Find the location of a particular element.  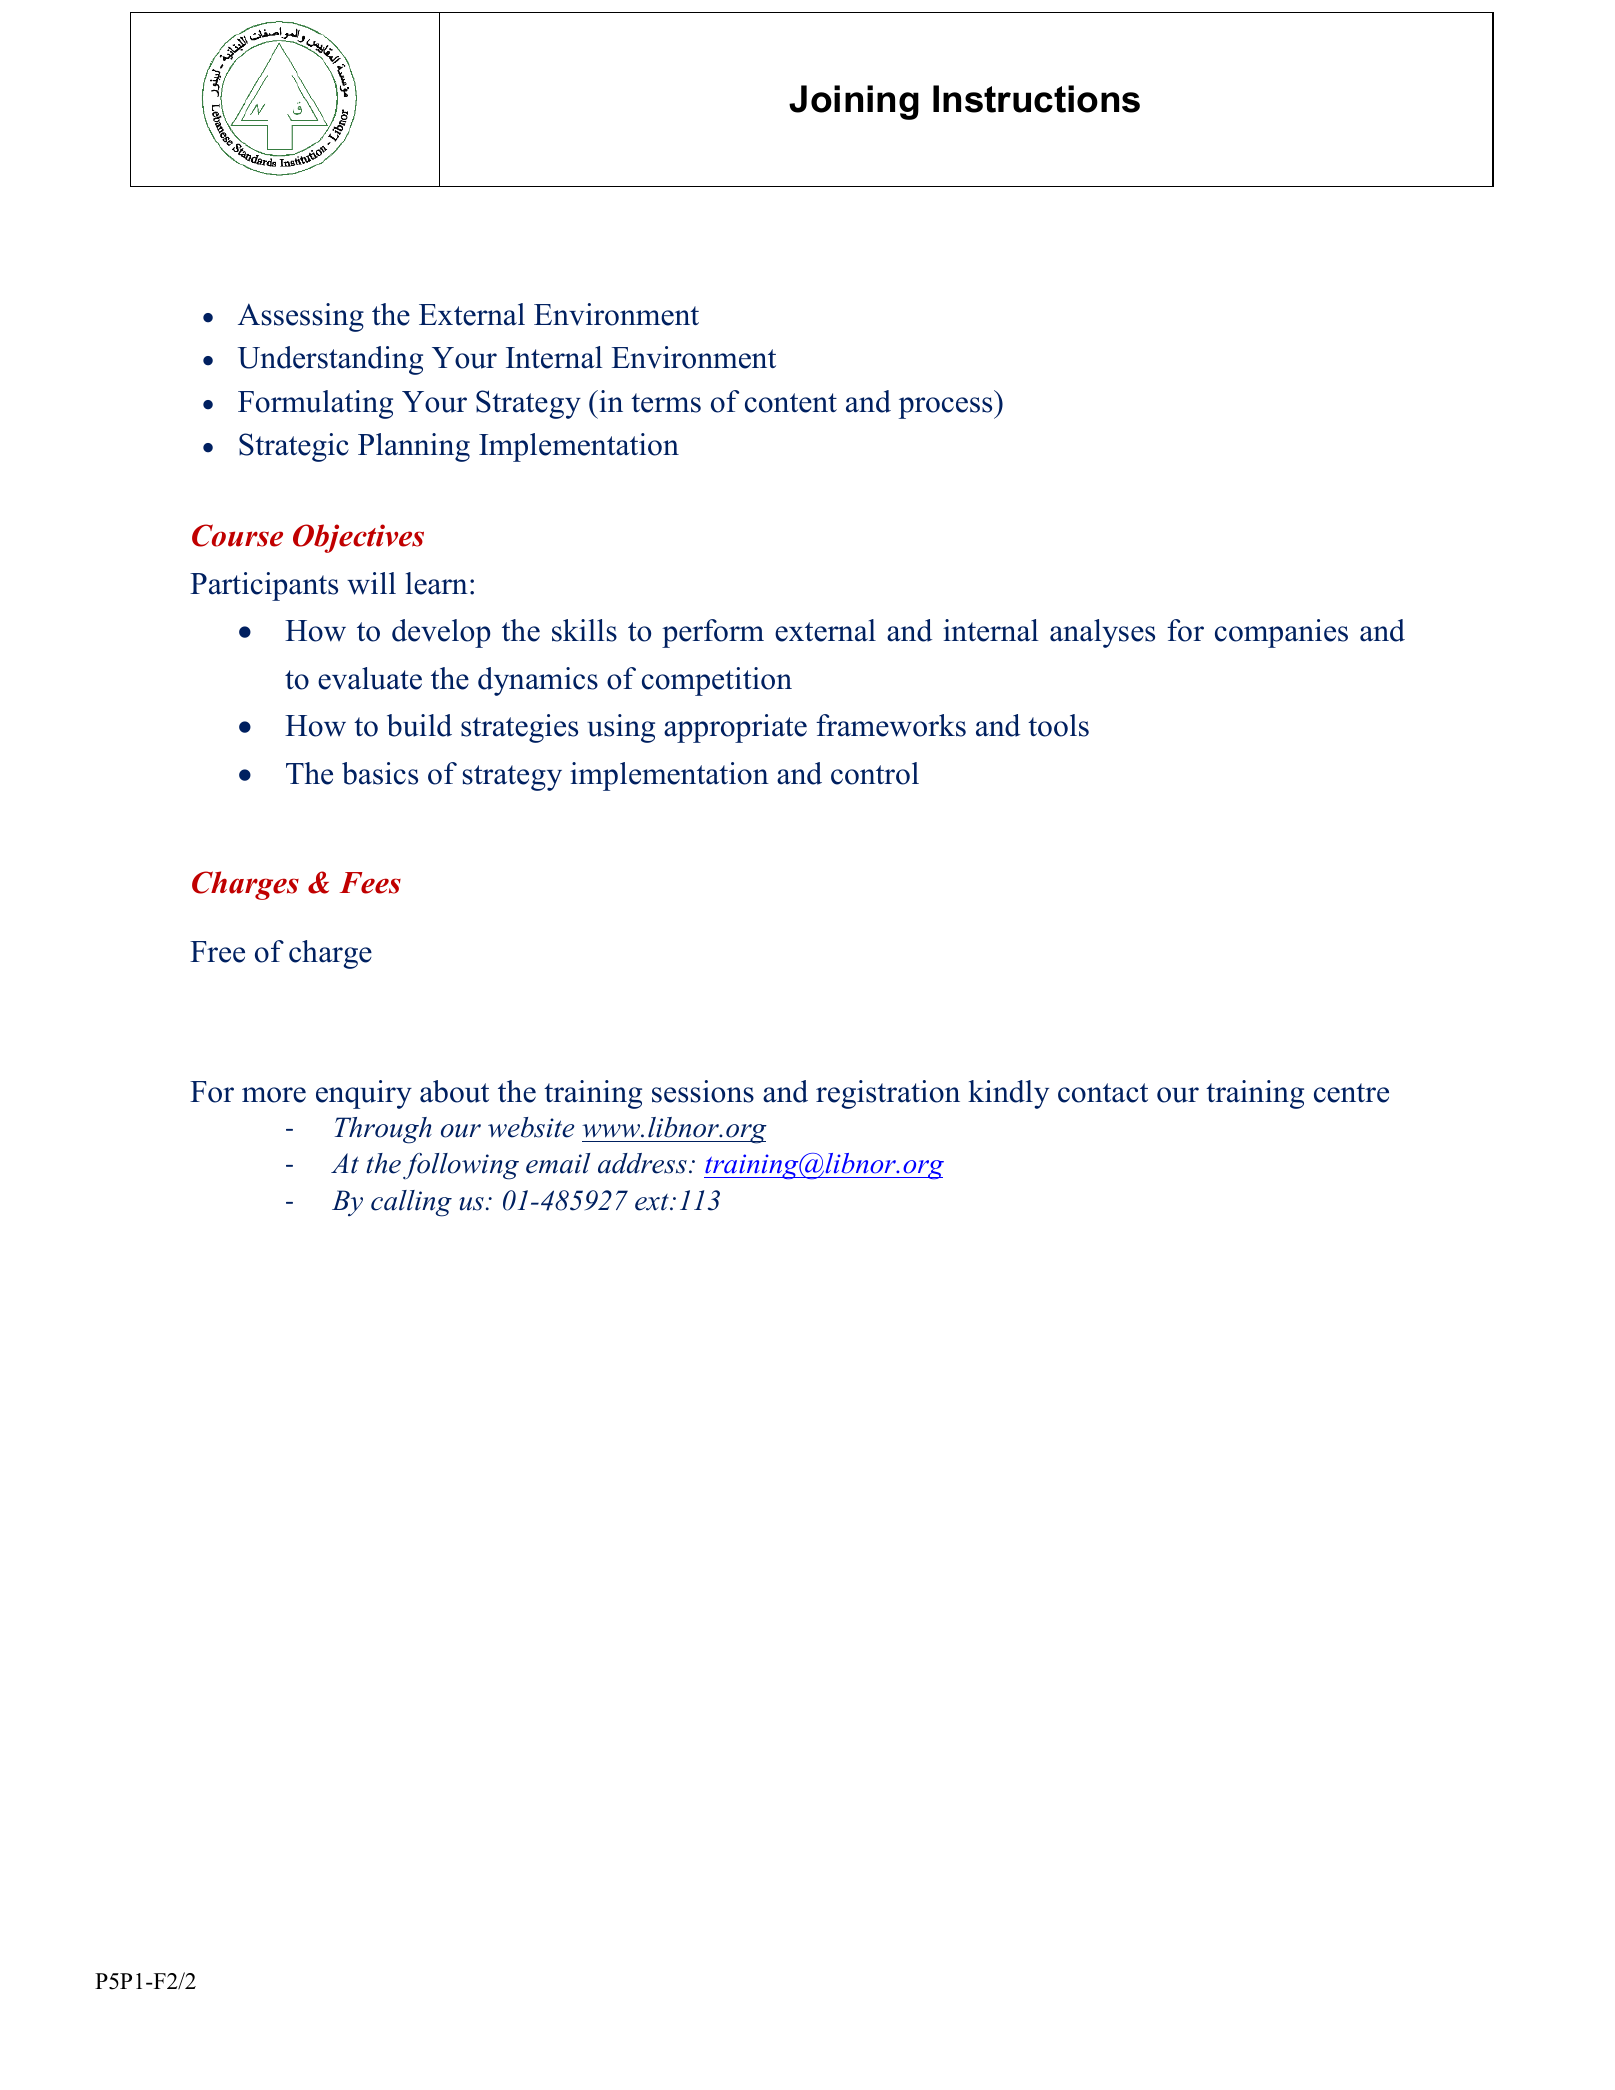

Instructions is located at coordinates (1036, 99).
